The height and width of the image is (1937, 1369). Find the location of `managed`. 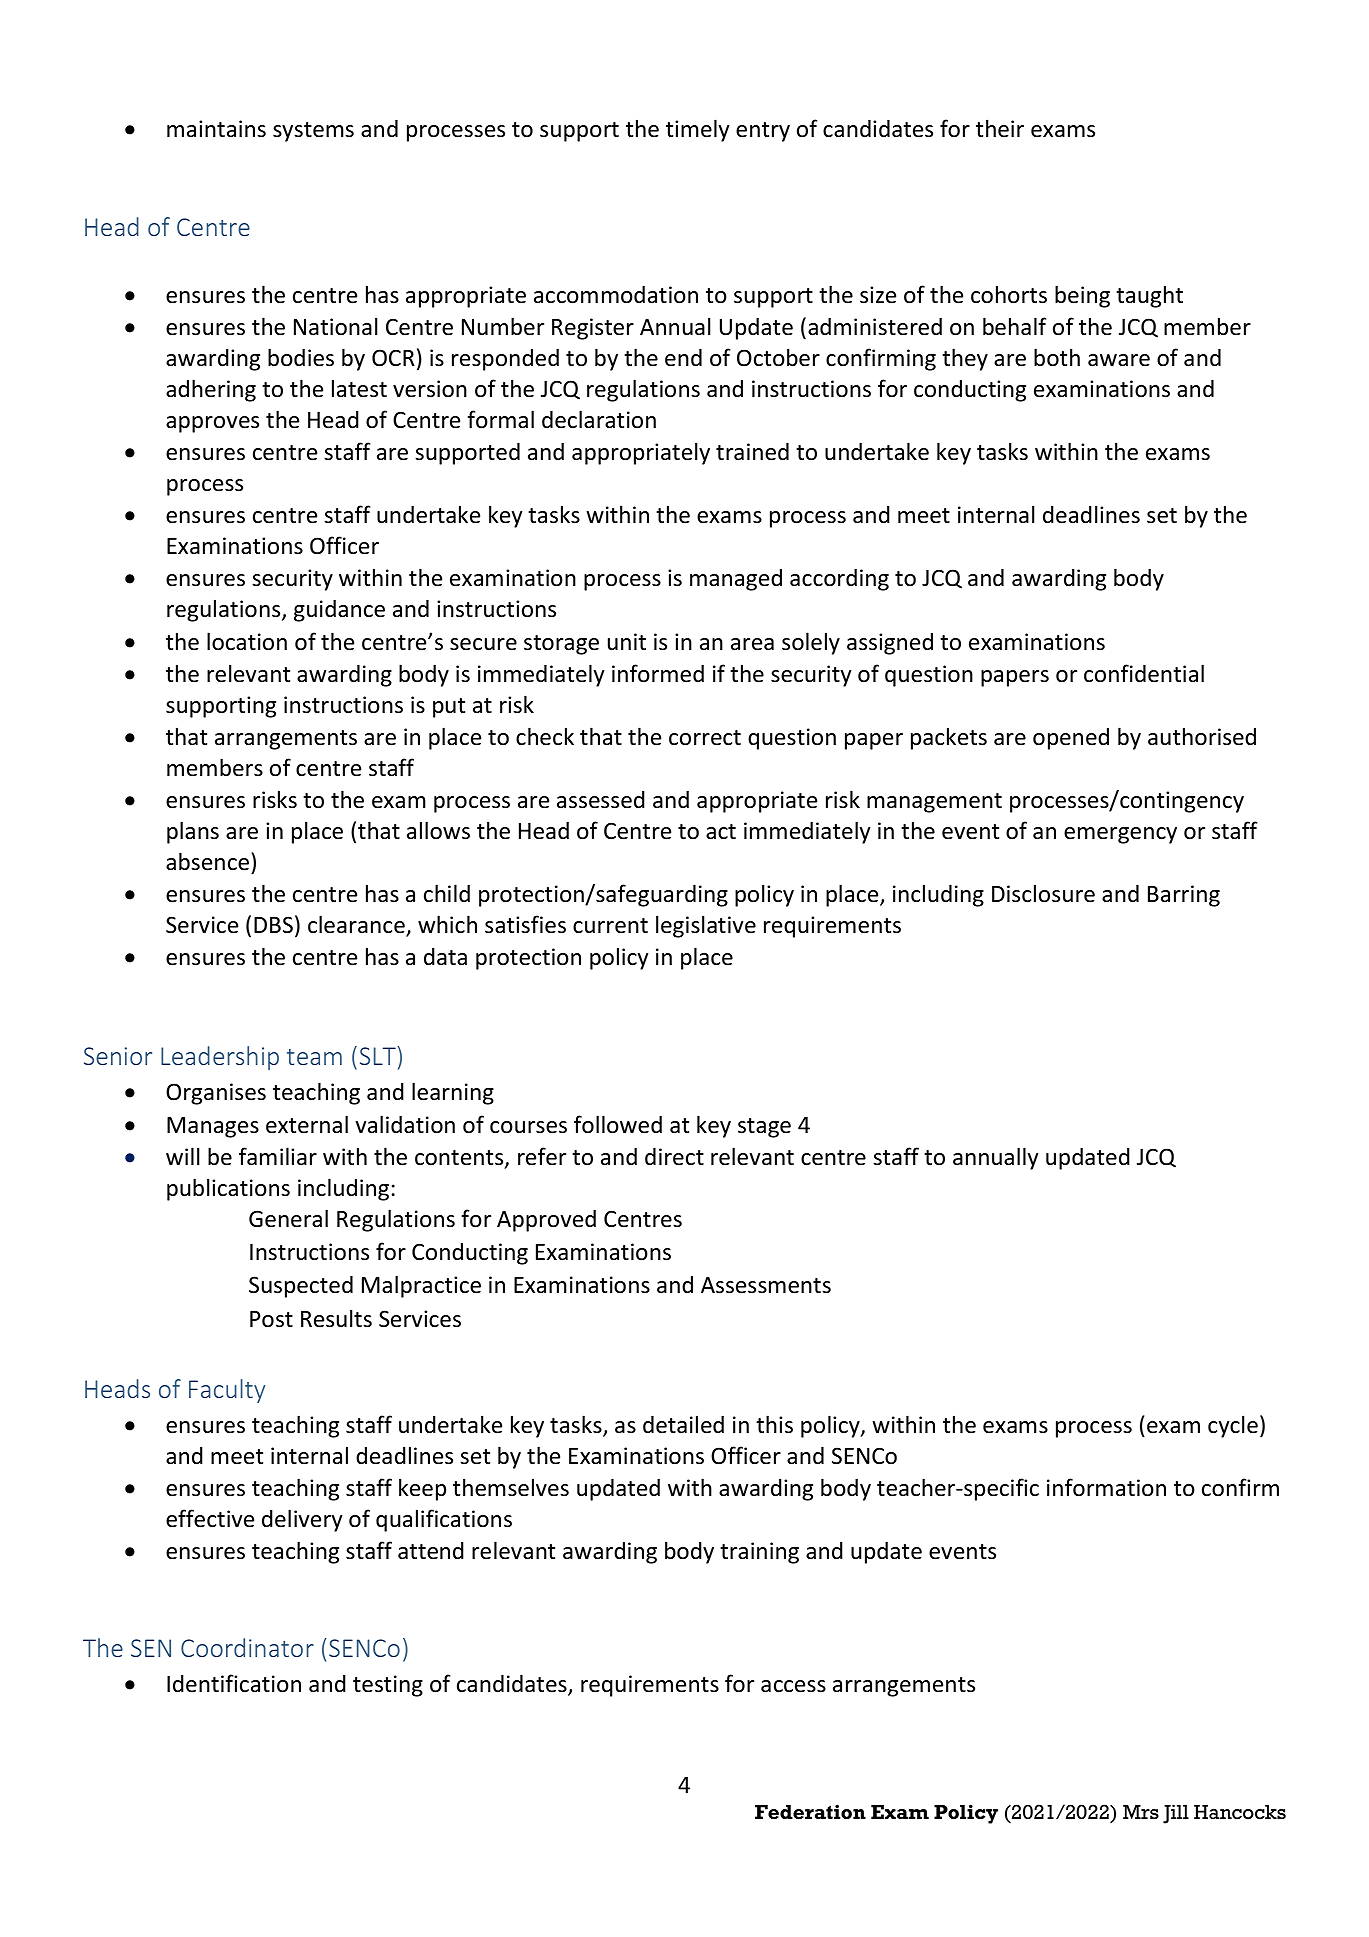

managed is located at coordinates (736, 580).
